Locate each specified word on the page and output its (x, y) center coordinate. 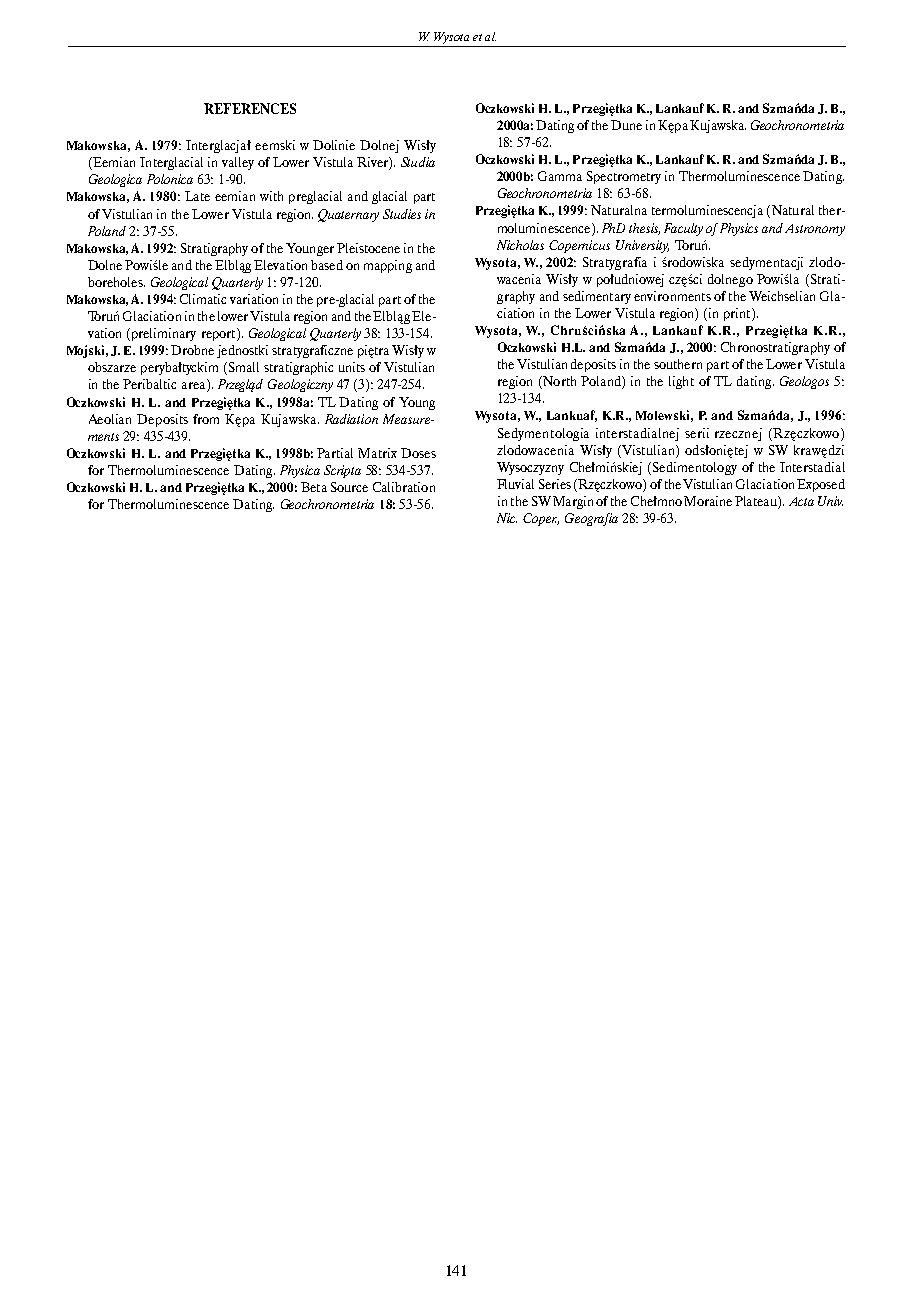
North (558, 382)
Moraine (708, 501)
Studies (402, 214)
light (681, 382)
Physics (739, 229)
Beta (314, 487)
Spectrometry (624, 177)
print (738, 314)
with (271, 196)
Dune (626, 125)
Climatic (203, 299)
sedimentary (597, 297)
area (195, 387)
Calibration (404, 487)
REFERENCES (250, 108)
